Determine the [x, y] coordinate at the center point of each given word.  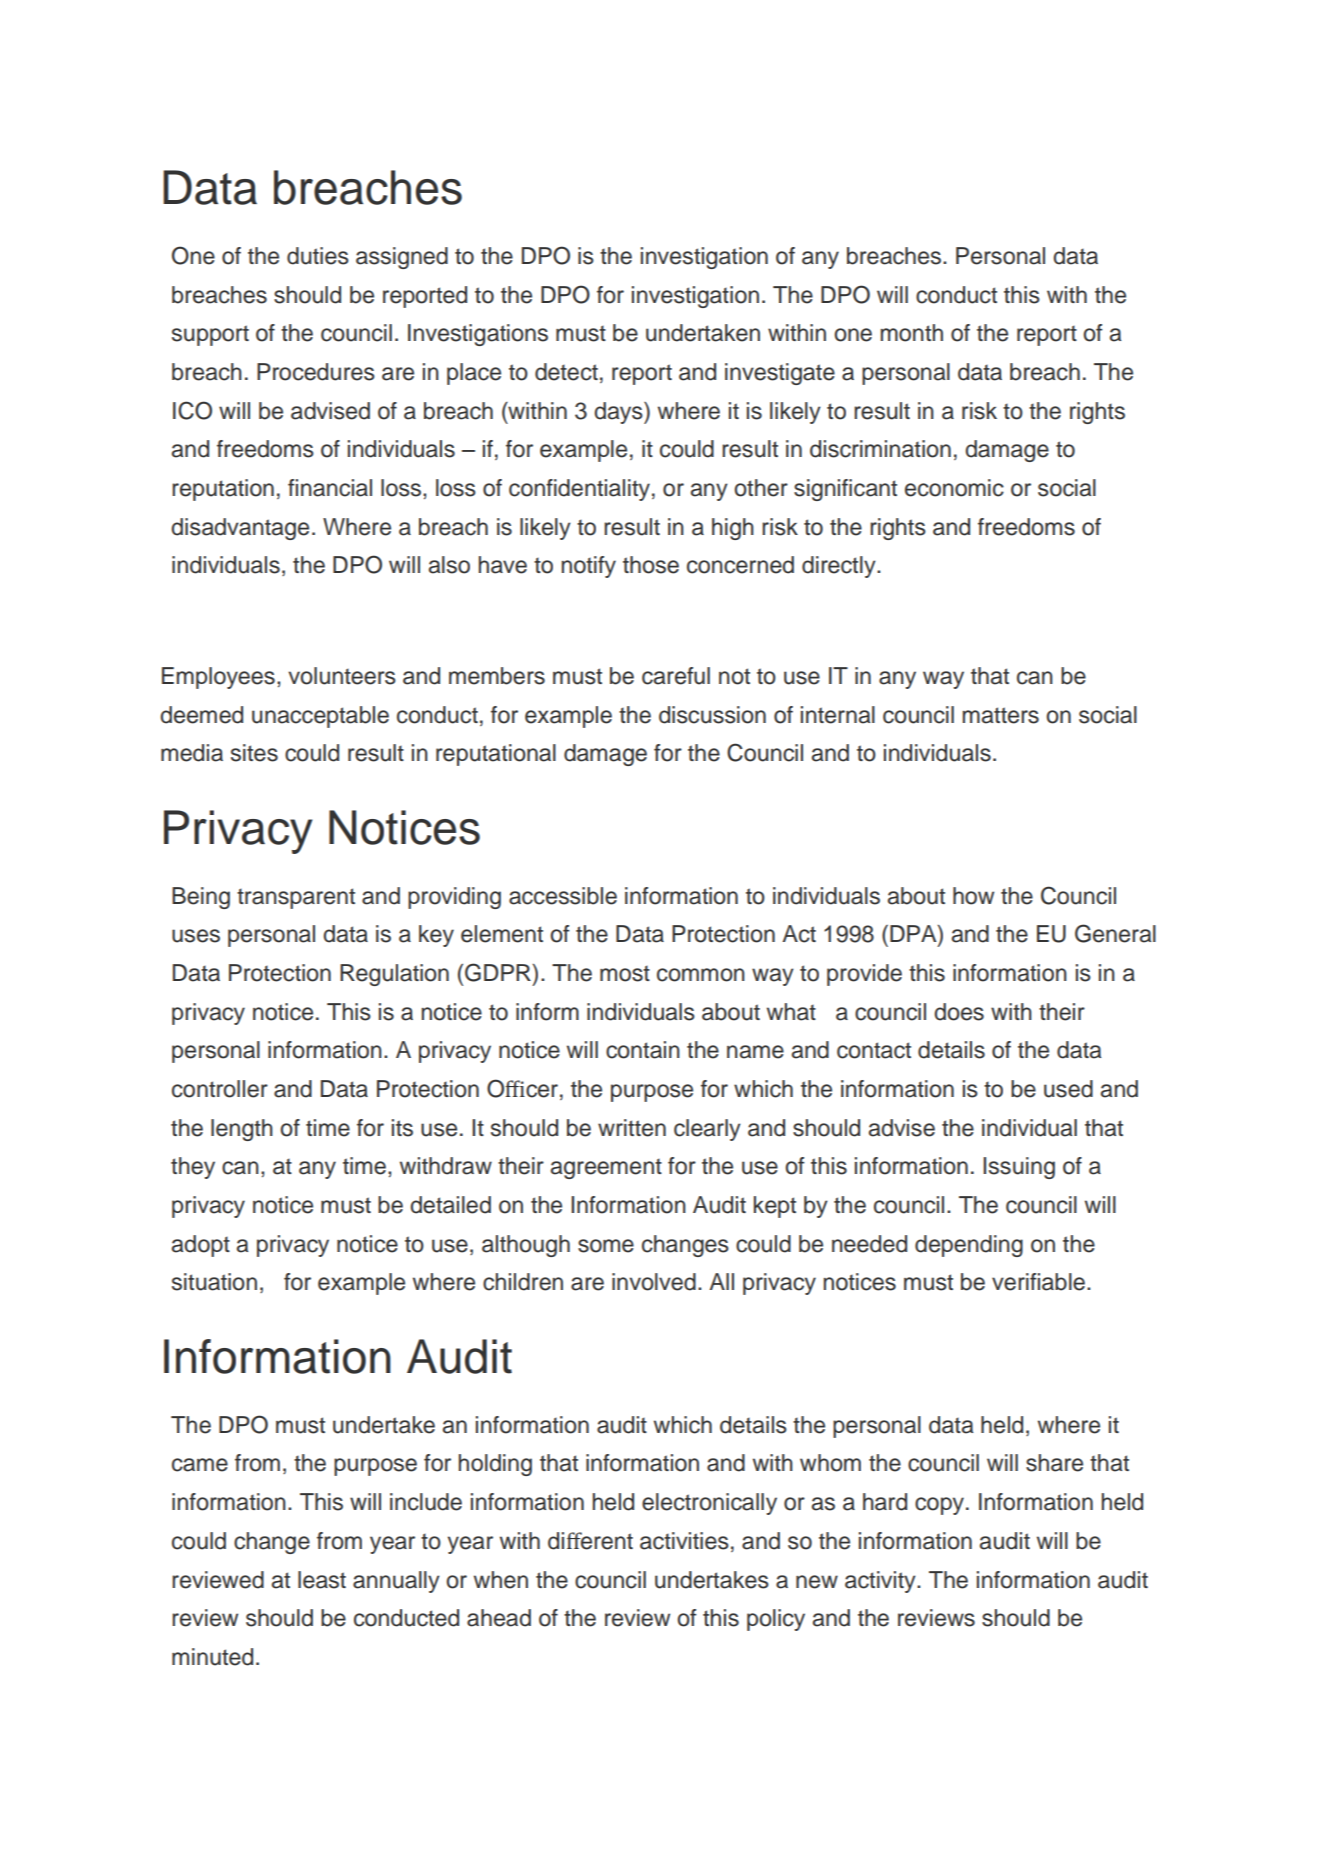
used [1068, 1089]
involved [654, 1282]
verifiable [1038, 1282]
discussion [712, 715]
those [651, 565]
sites [254, 753]
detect [566, 372]
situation [214, 1282]
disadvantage [240, 529]
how [973, 896]
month [912, 333]
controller [220, 1089]
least [322, 1580]
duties [318, 256]
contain [643, 1050]
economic [954, 488]
